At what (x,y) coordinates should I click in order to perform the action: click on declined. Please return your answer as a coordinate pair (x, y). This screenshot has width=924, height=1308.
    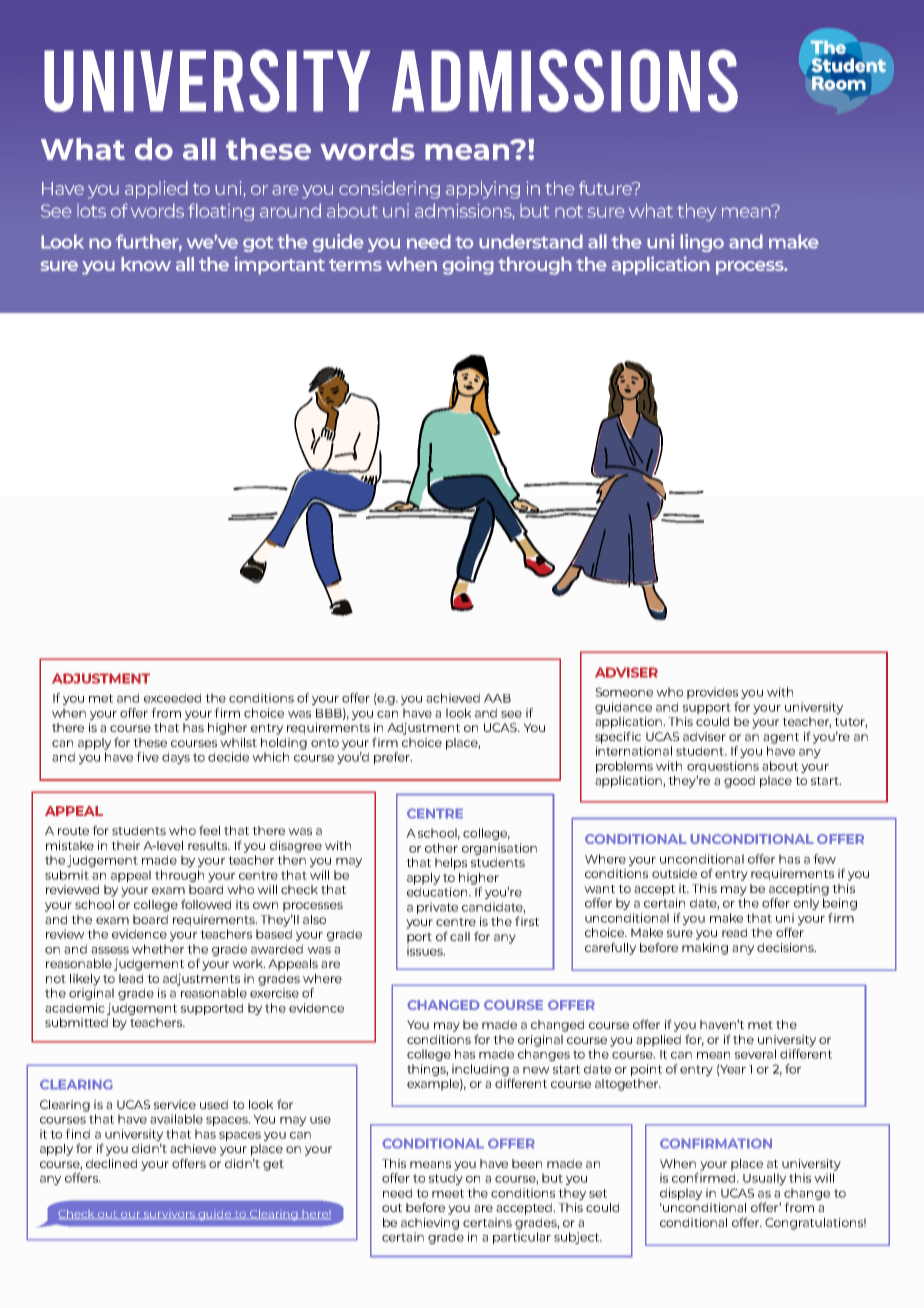
    Looking at the image, I should click on (111, 1163).
